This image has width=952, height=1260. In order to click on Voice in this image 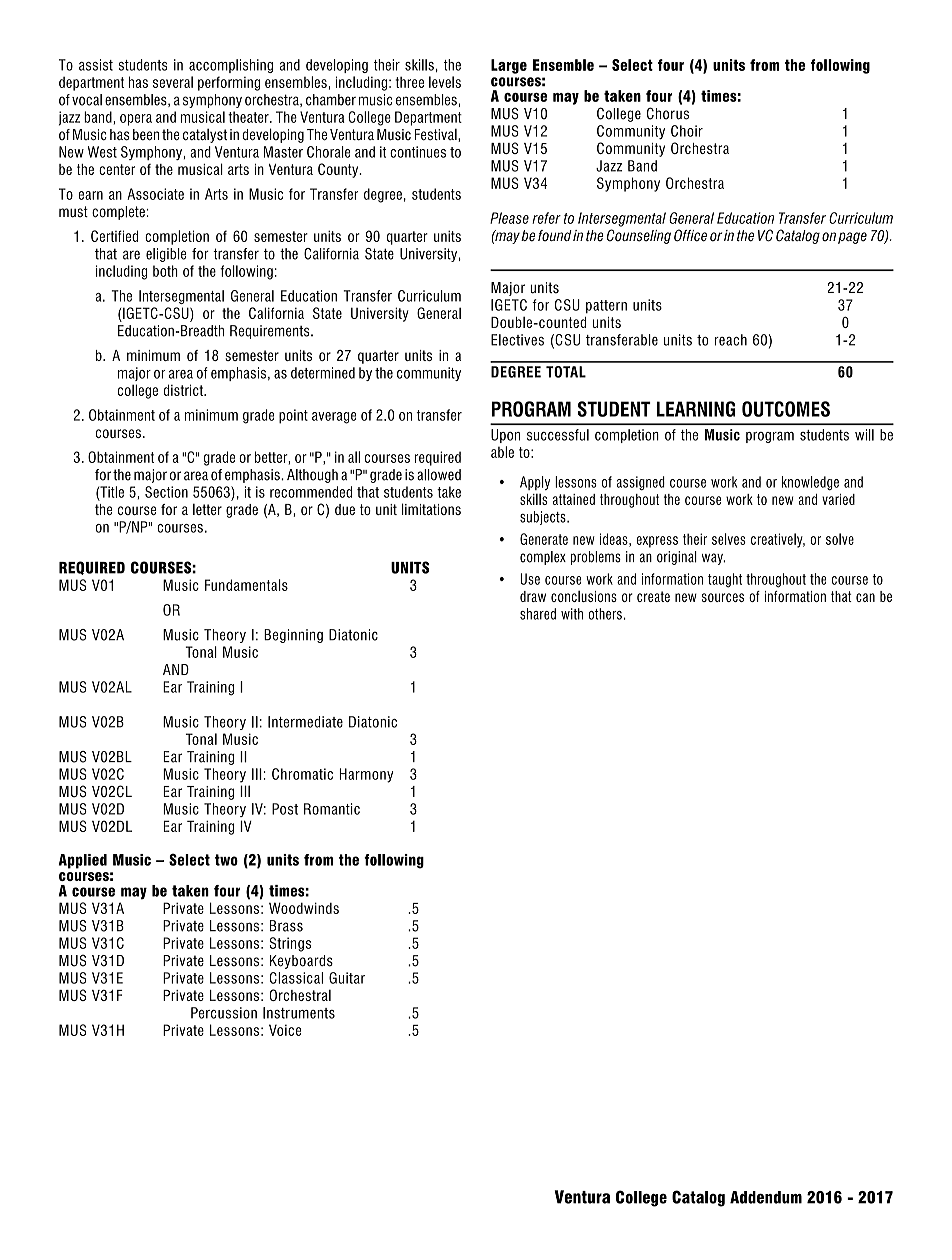, I will do `click(285, 1030)`.
